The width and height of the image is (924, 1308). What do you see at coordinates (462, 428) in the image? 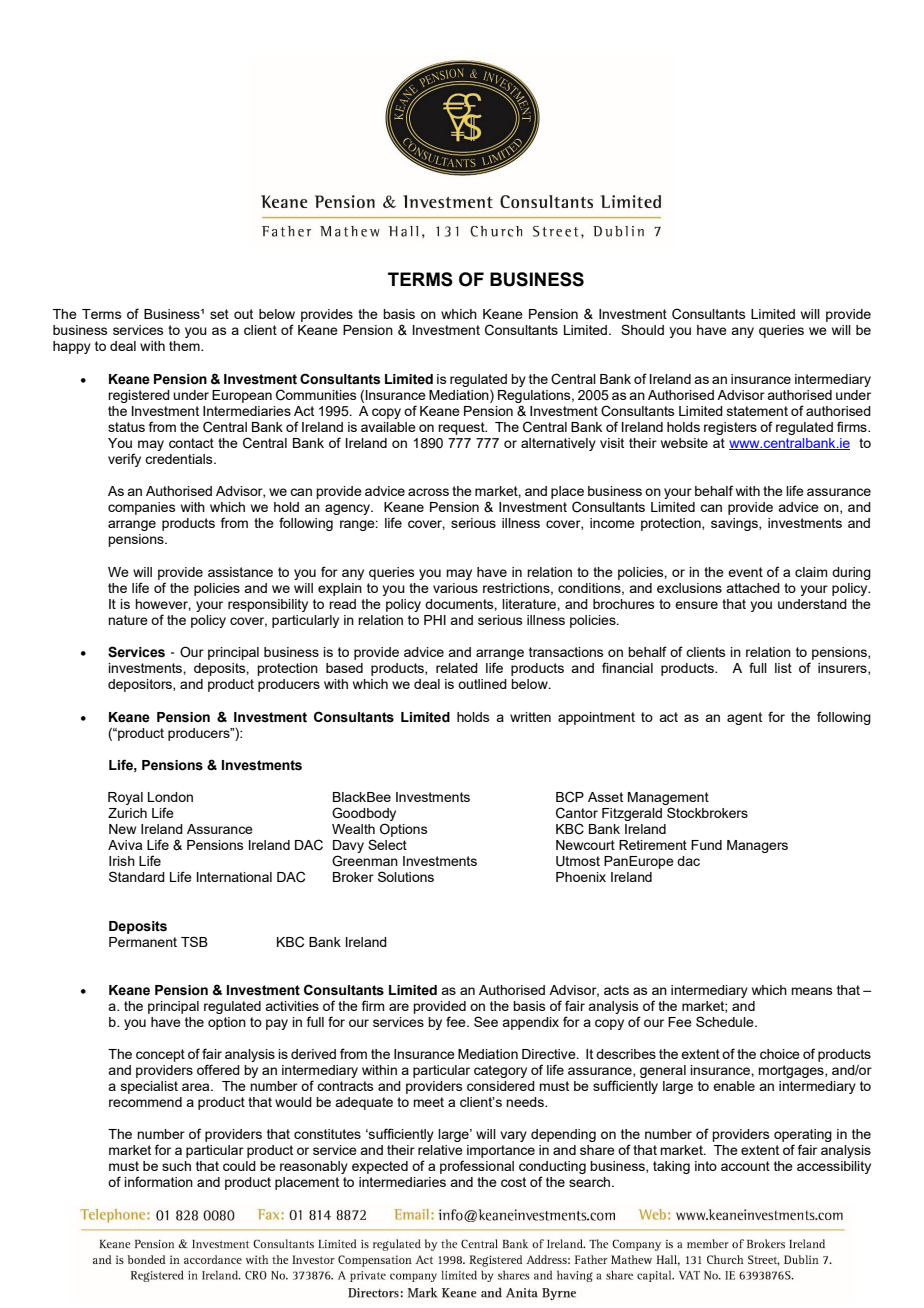
I see `request` at bounding box center [462, 428].
